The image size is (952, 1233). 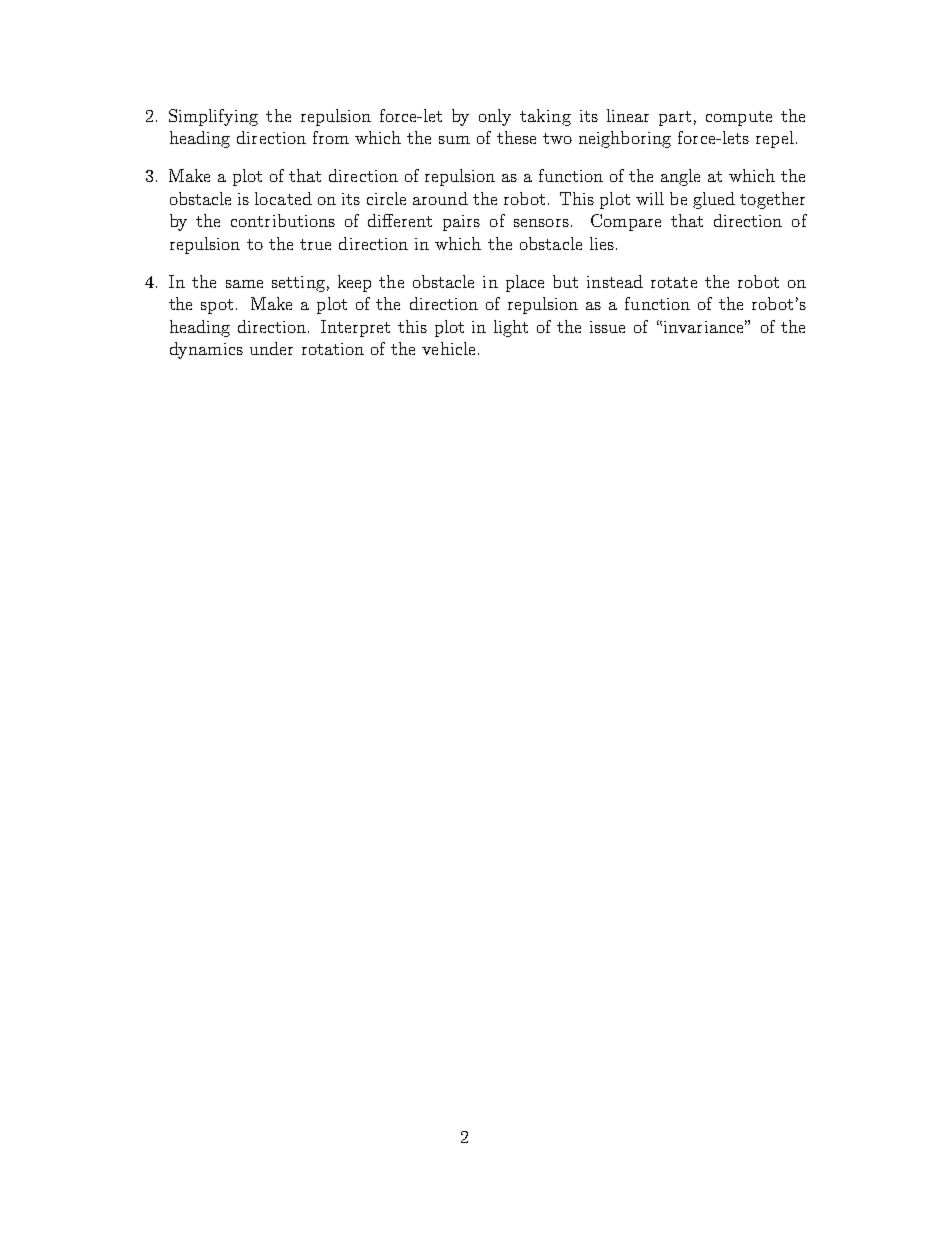 What do you see at coordinates (271, 348) in the screenshot?
I see `under` at bounding box center [271, 348].
